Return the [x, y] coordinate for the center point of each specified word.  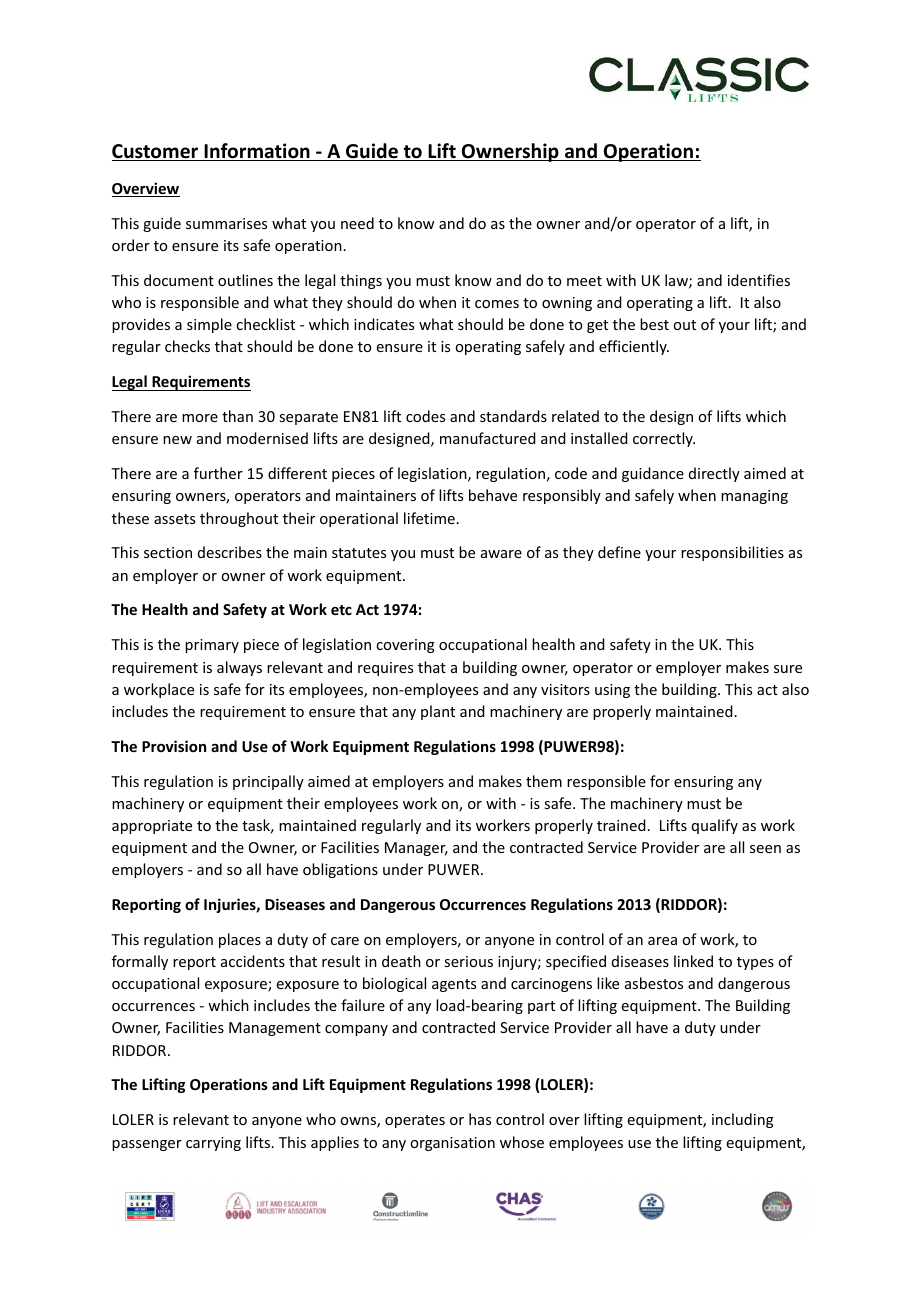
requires [385, 669]
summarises [226, 223]
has [480, 1119]
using [612, 691]
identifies [759, 280]
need [357, 223]
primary [212, 646]
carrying [213, 1144]
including [743, 1120]
